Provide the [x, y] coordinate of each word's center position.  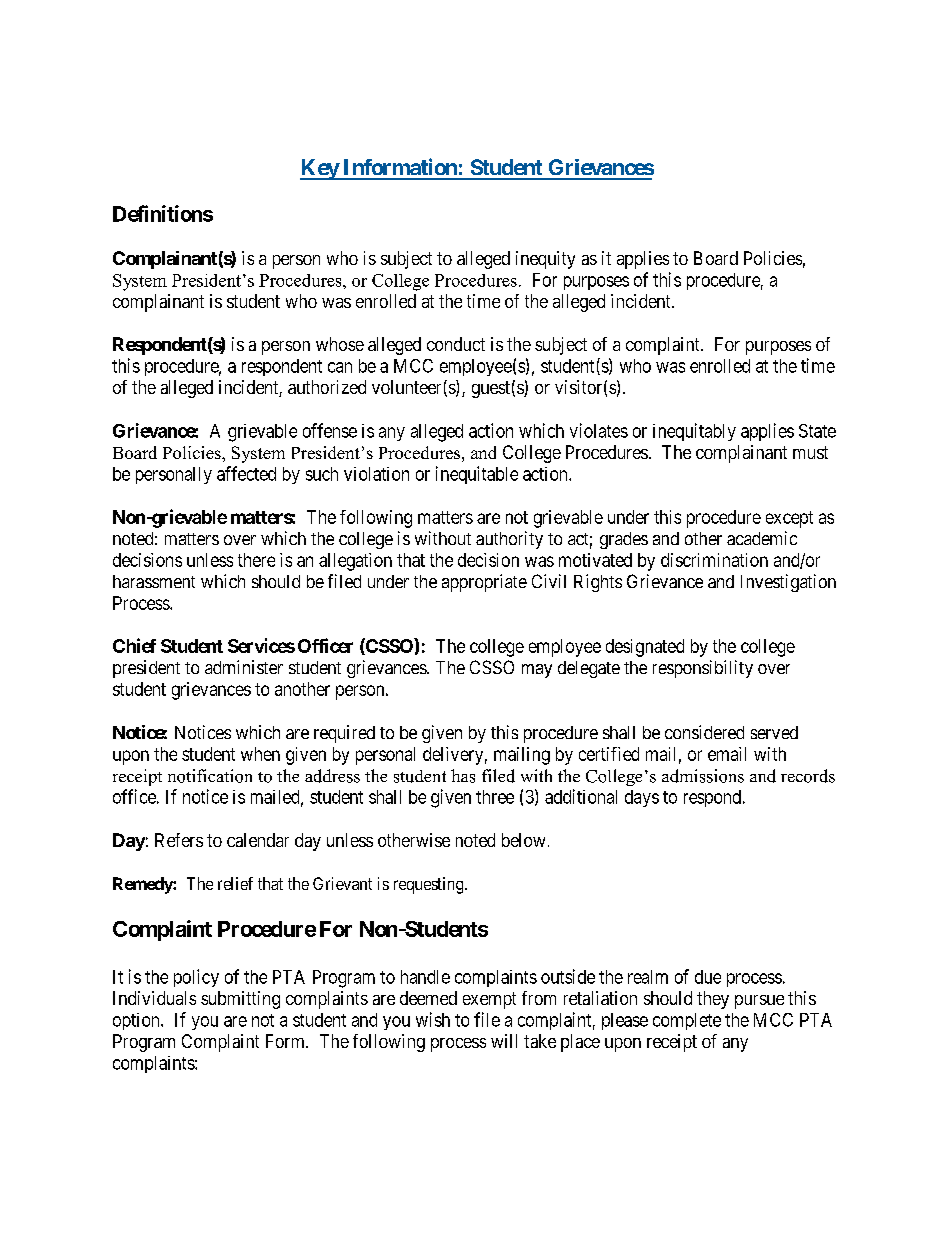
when [260, 754]
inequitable [477, 475]
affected [246, 473]
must [810, 452]
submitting [240, 1000]
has [463, 776]
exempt [489, 1000]
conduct [456, 344]
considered [704, 732]
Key [320, 169]
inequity [545, 260]
